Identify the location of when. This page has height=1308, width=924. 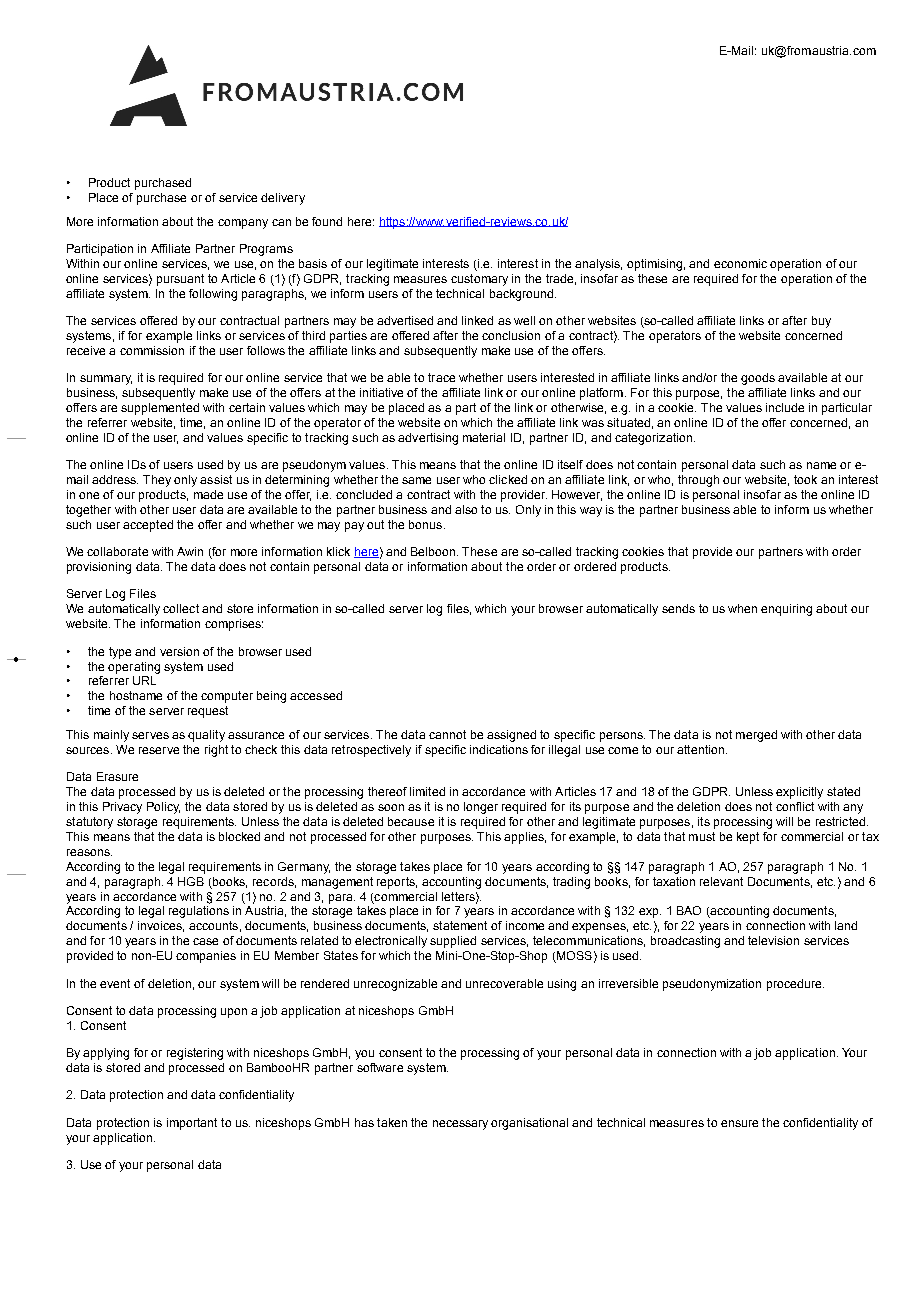
(742, 608).
